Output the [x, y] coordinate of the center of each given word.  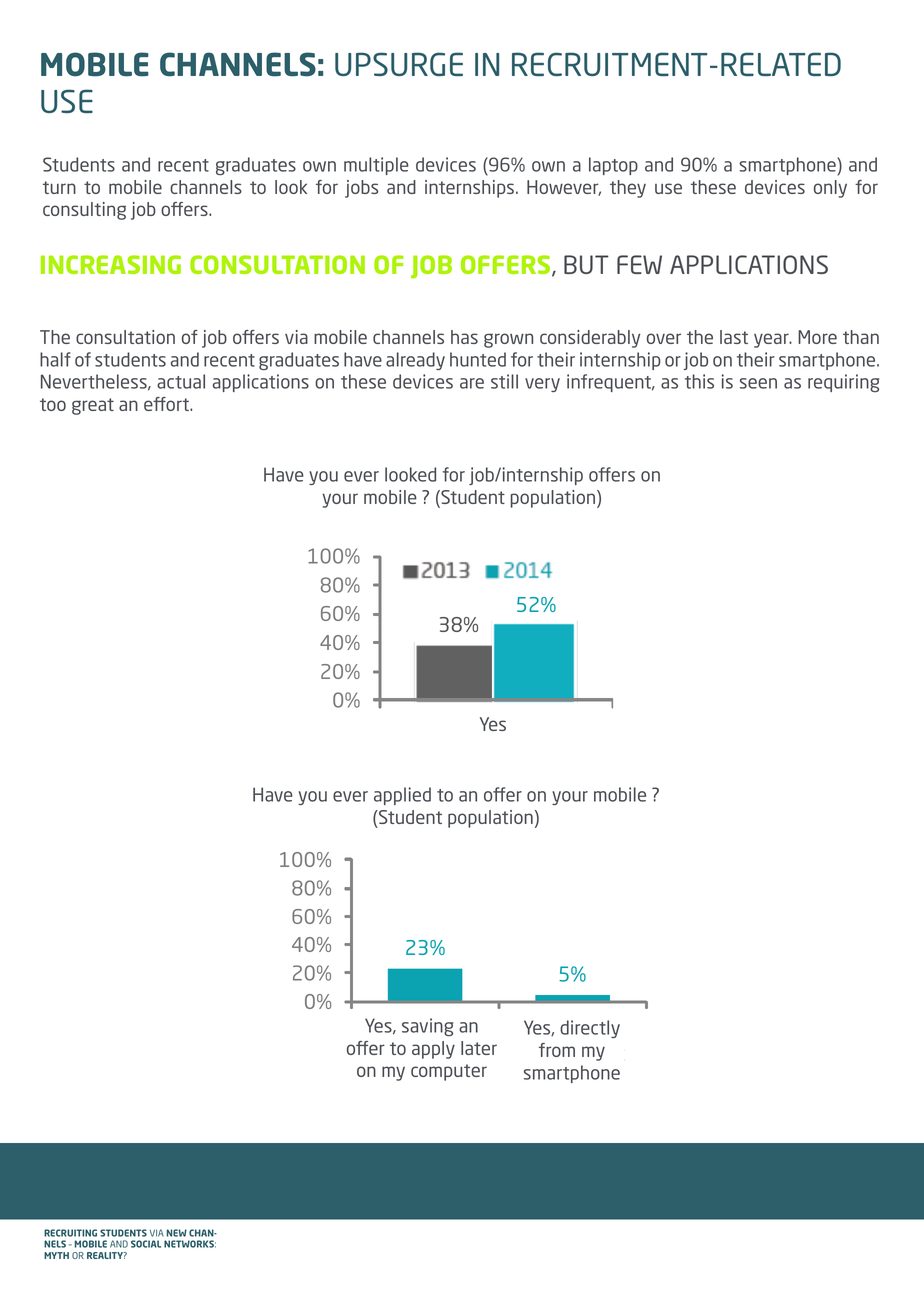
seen [758, 383]
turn [59, 187]
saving [427, 1027]
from [557, 1050]
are [472, 383]
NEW [177, 1233]
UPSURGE [399, 64]
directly [590, 1029]
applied [402, 796]
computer [449, 1072]
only [830, 189]
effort [167, 404]
